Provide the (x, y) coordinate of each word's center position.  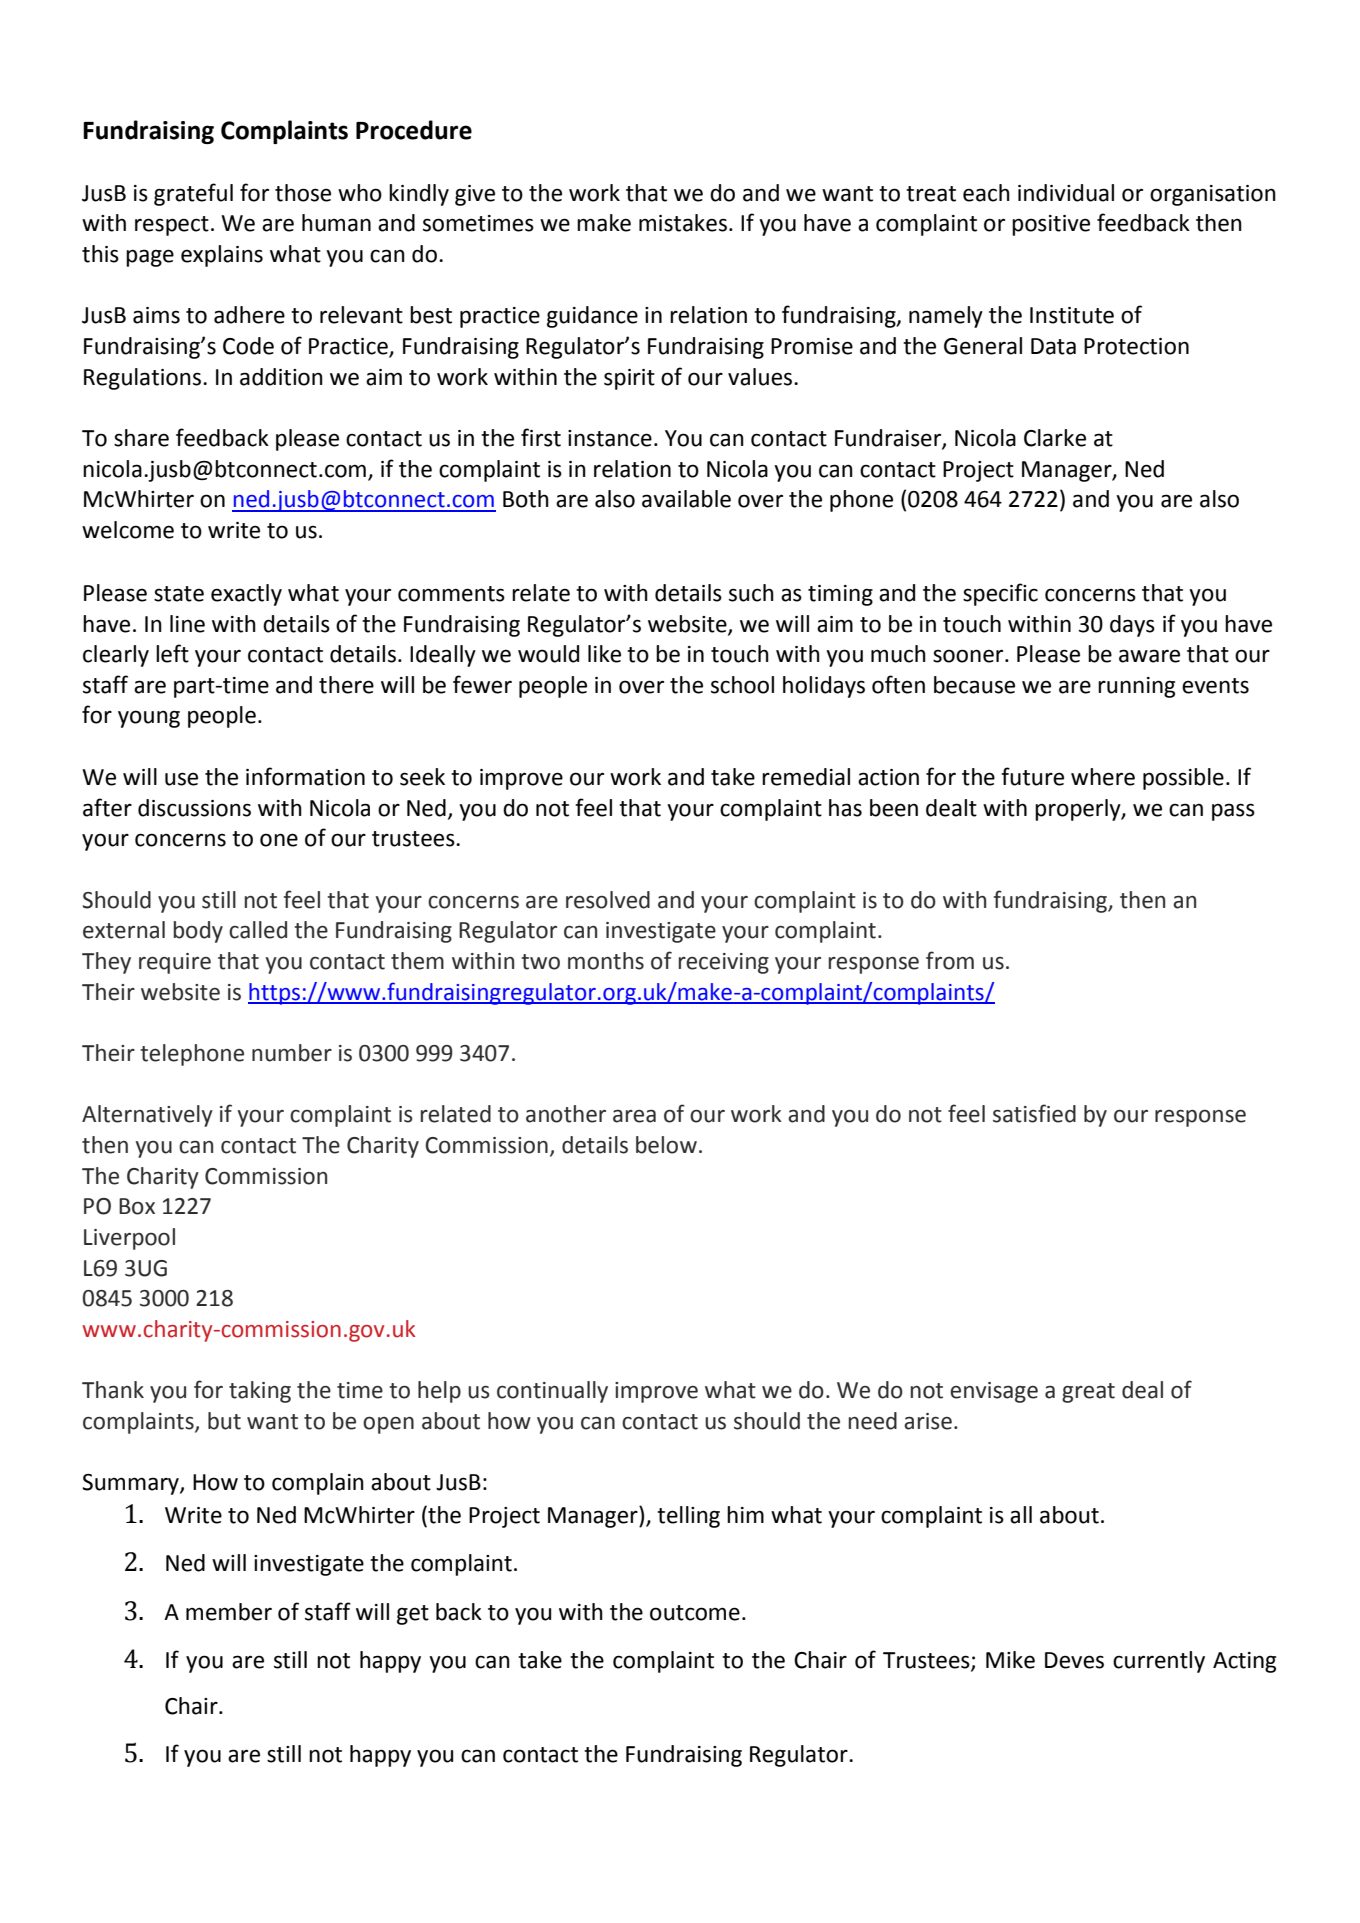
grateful (193, 194)
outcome (695, 1613)
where (1103, 777)
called (258, 930)
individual (1066, 193)
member (229, 1612)
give (475, 195)
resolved (608, 900)
